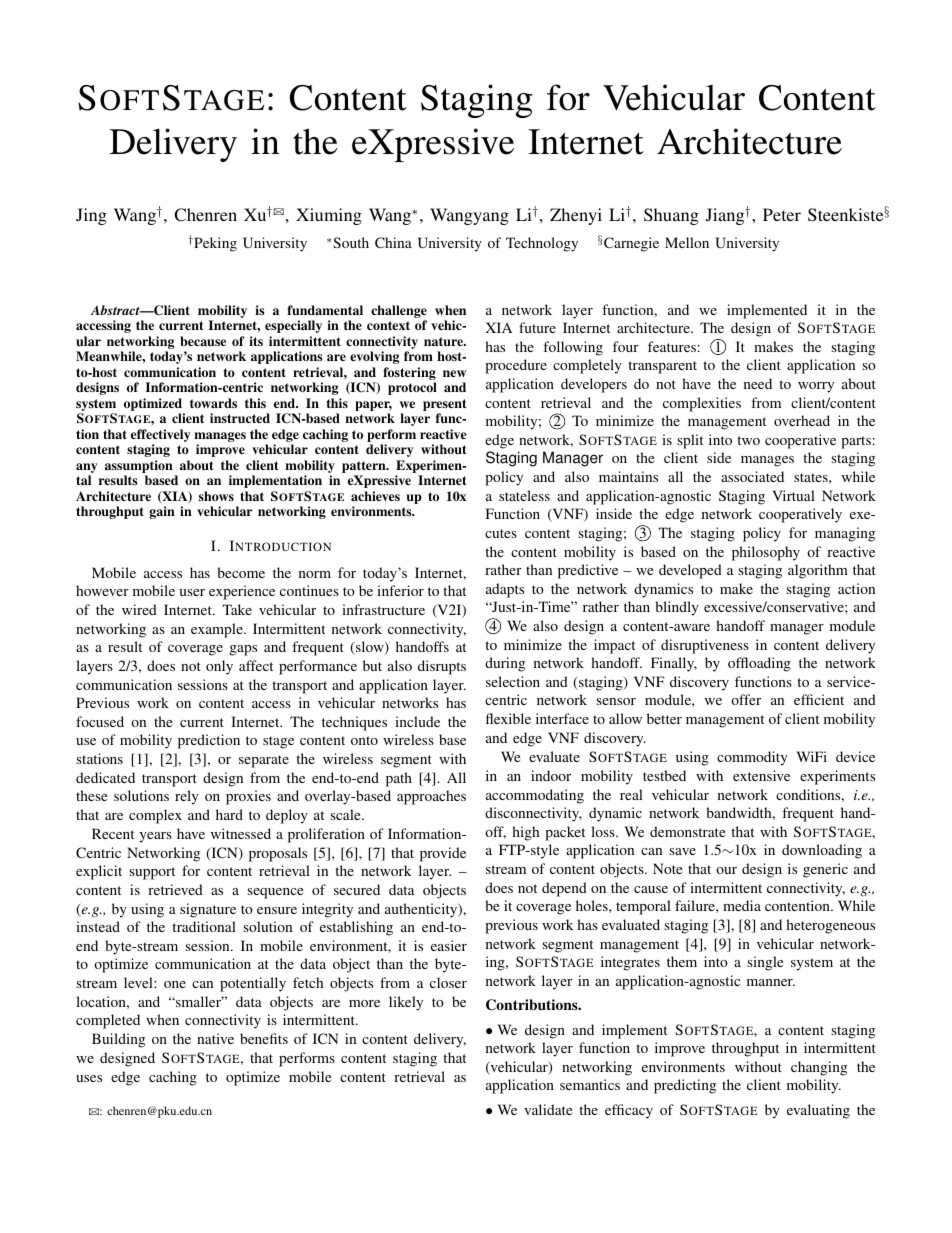 The image size is (952, 1233). What do you see at coordinates (187, 797) in the screenshot?
I see `rely` at bounding box center [187, 797].
